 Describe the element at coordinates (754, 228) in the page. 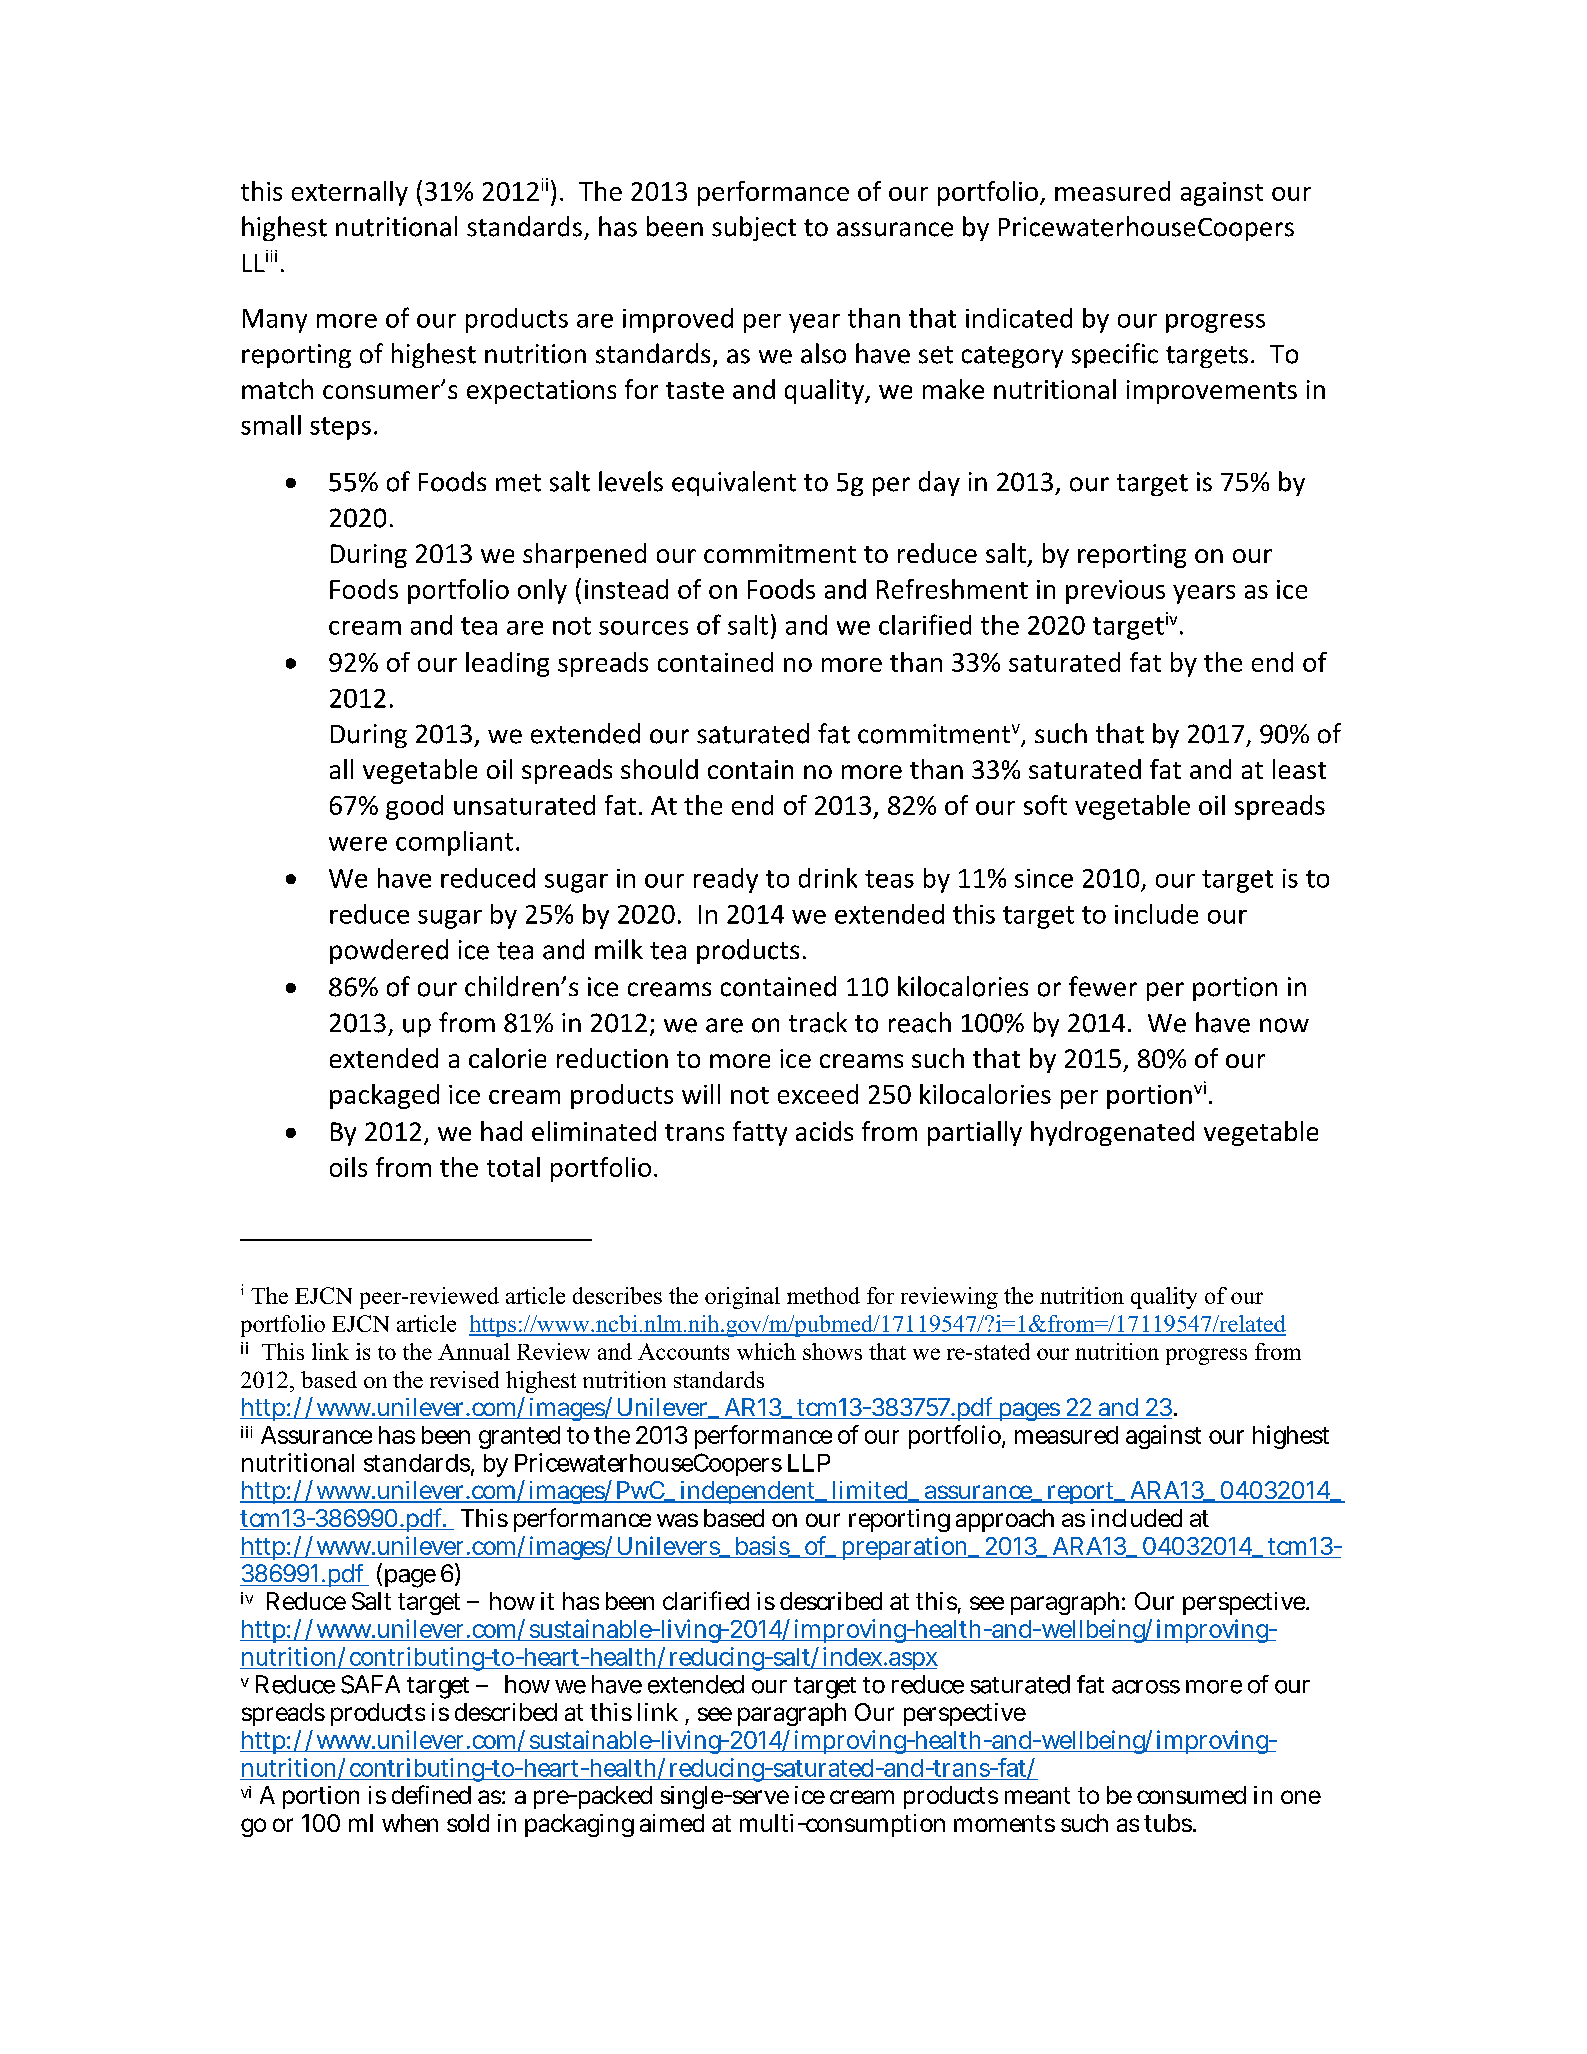

I see `subject` at that location.
